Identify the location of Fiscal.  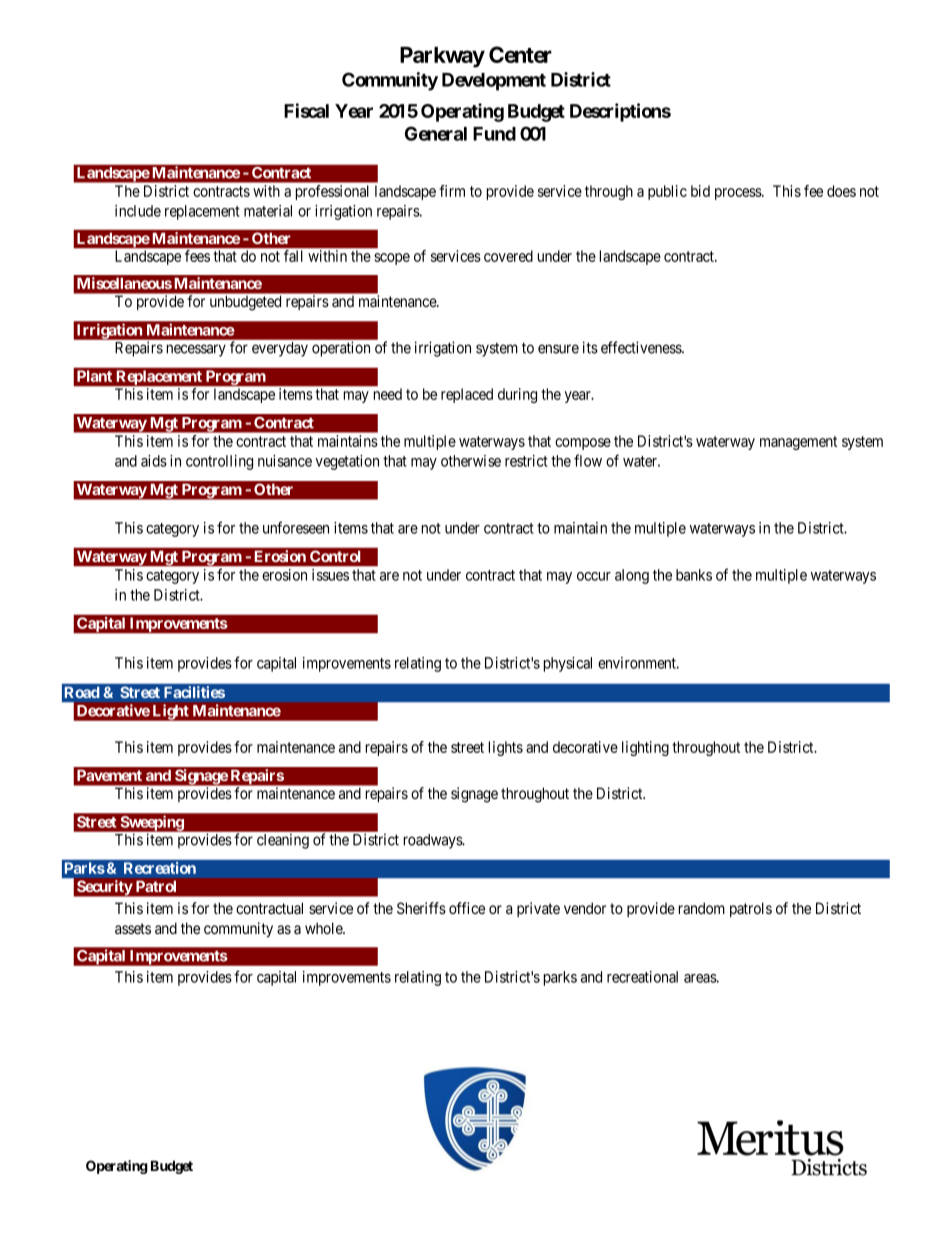
(306, 110).
